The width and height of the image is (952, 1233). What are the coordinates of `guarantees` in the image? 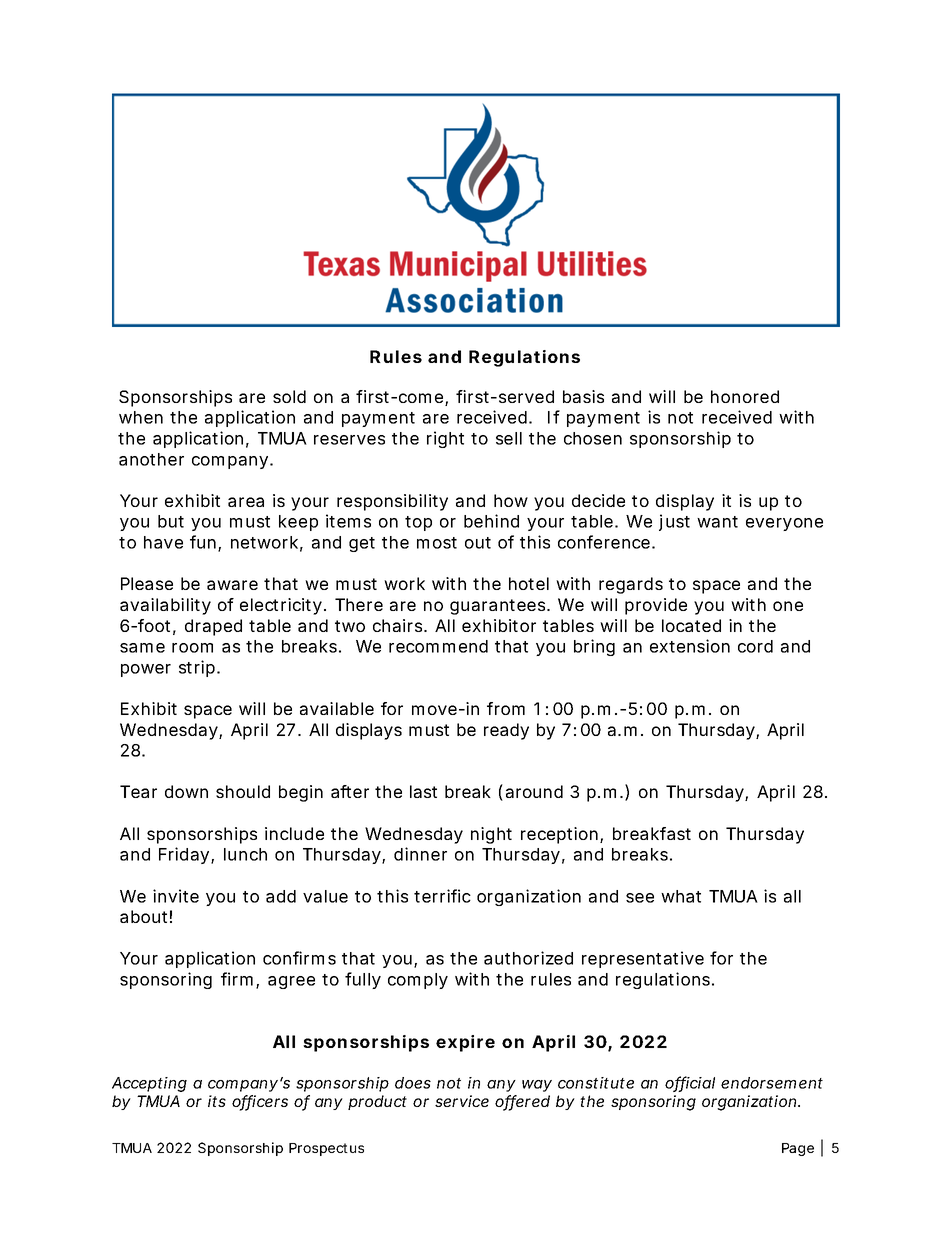 It's located at (499, 607).
